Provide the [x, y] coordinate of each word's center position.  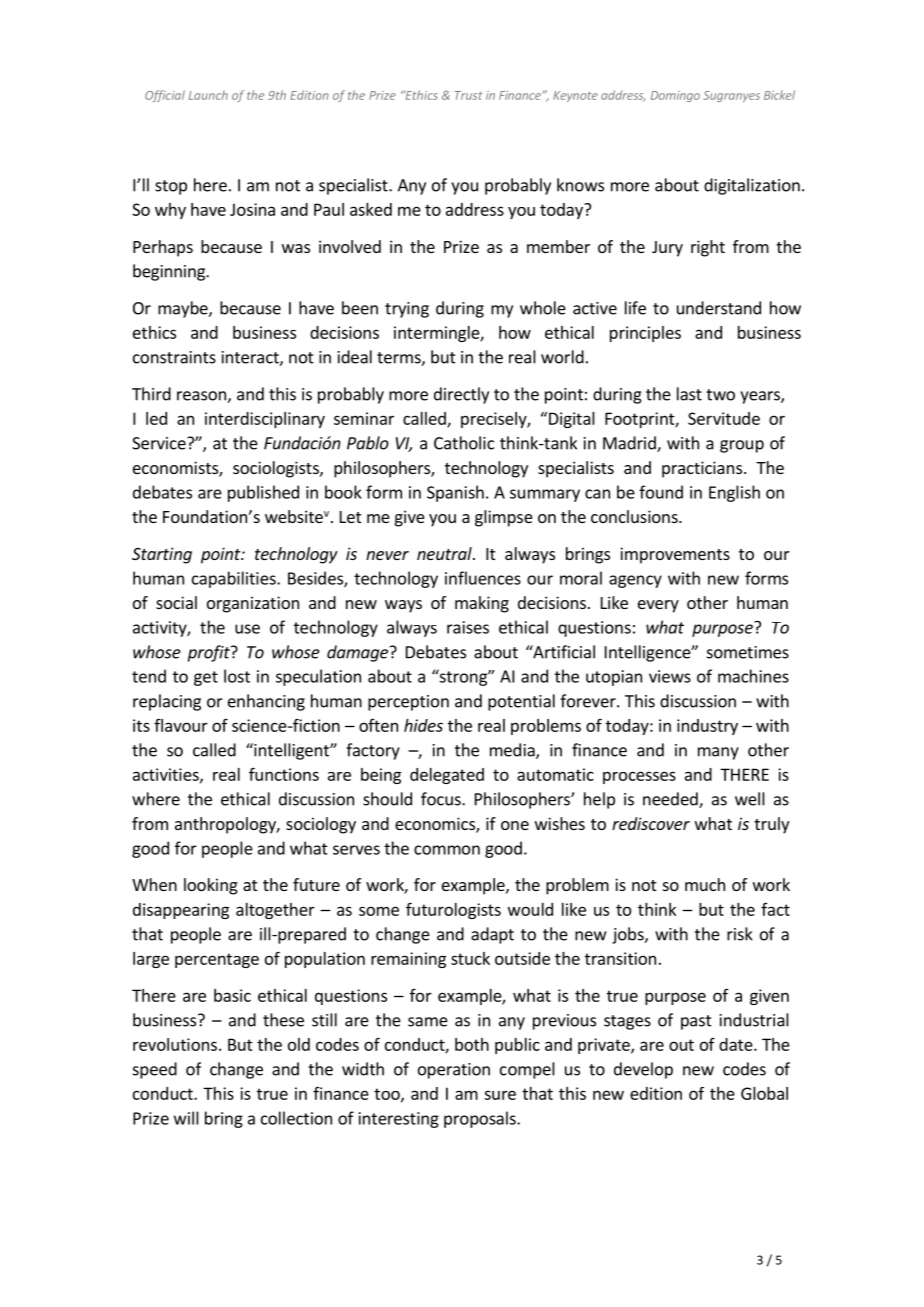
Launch [208, 95]
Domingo [675, 96]
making [482, 604]
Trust [469, 95]
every [658, 606]
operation [454, 1071]
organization [253, 604]
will [186, 1118]
